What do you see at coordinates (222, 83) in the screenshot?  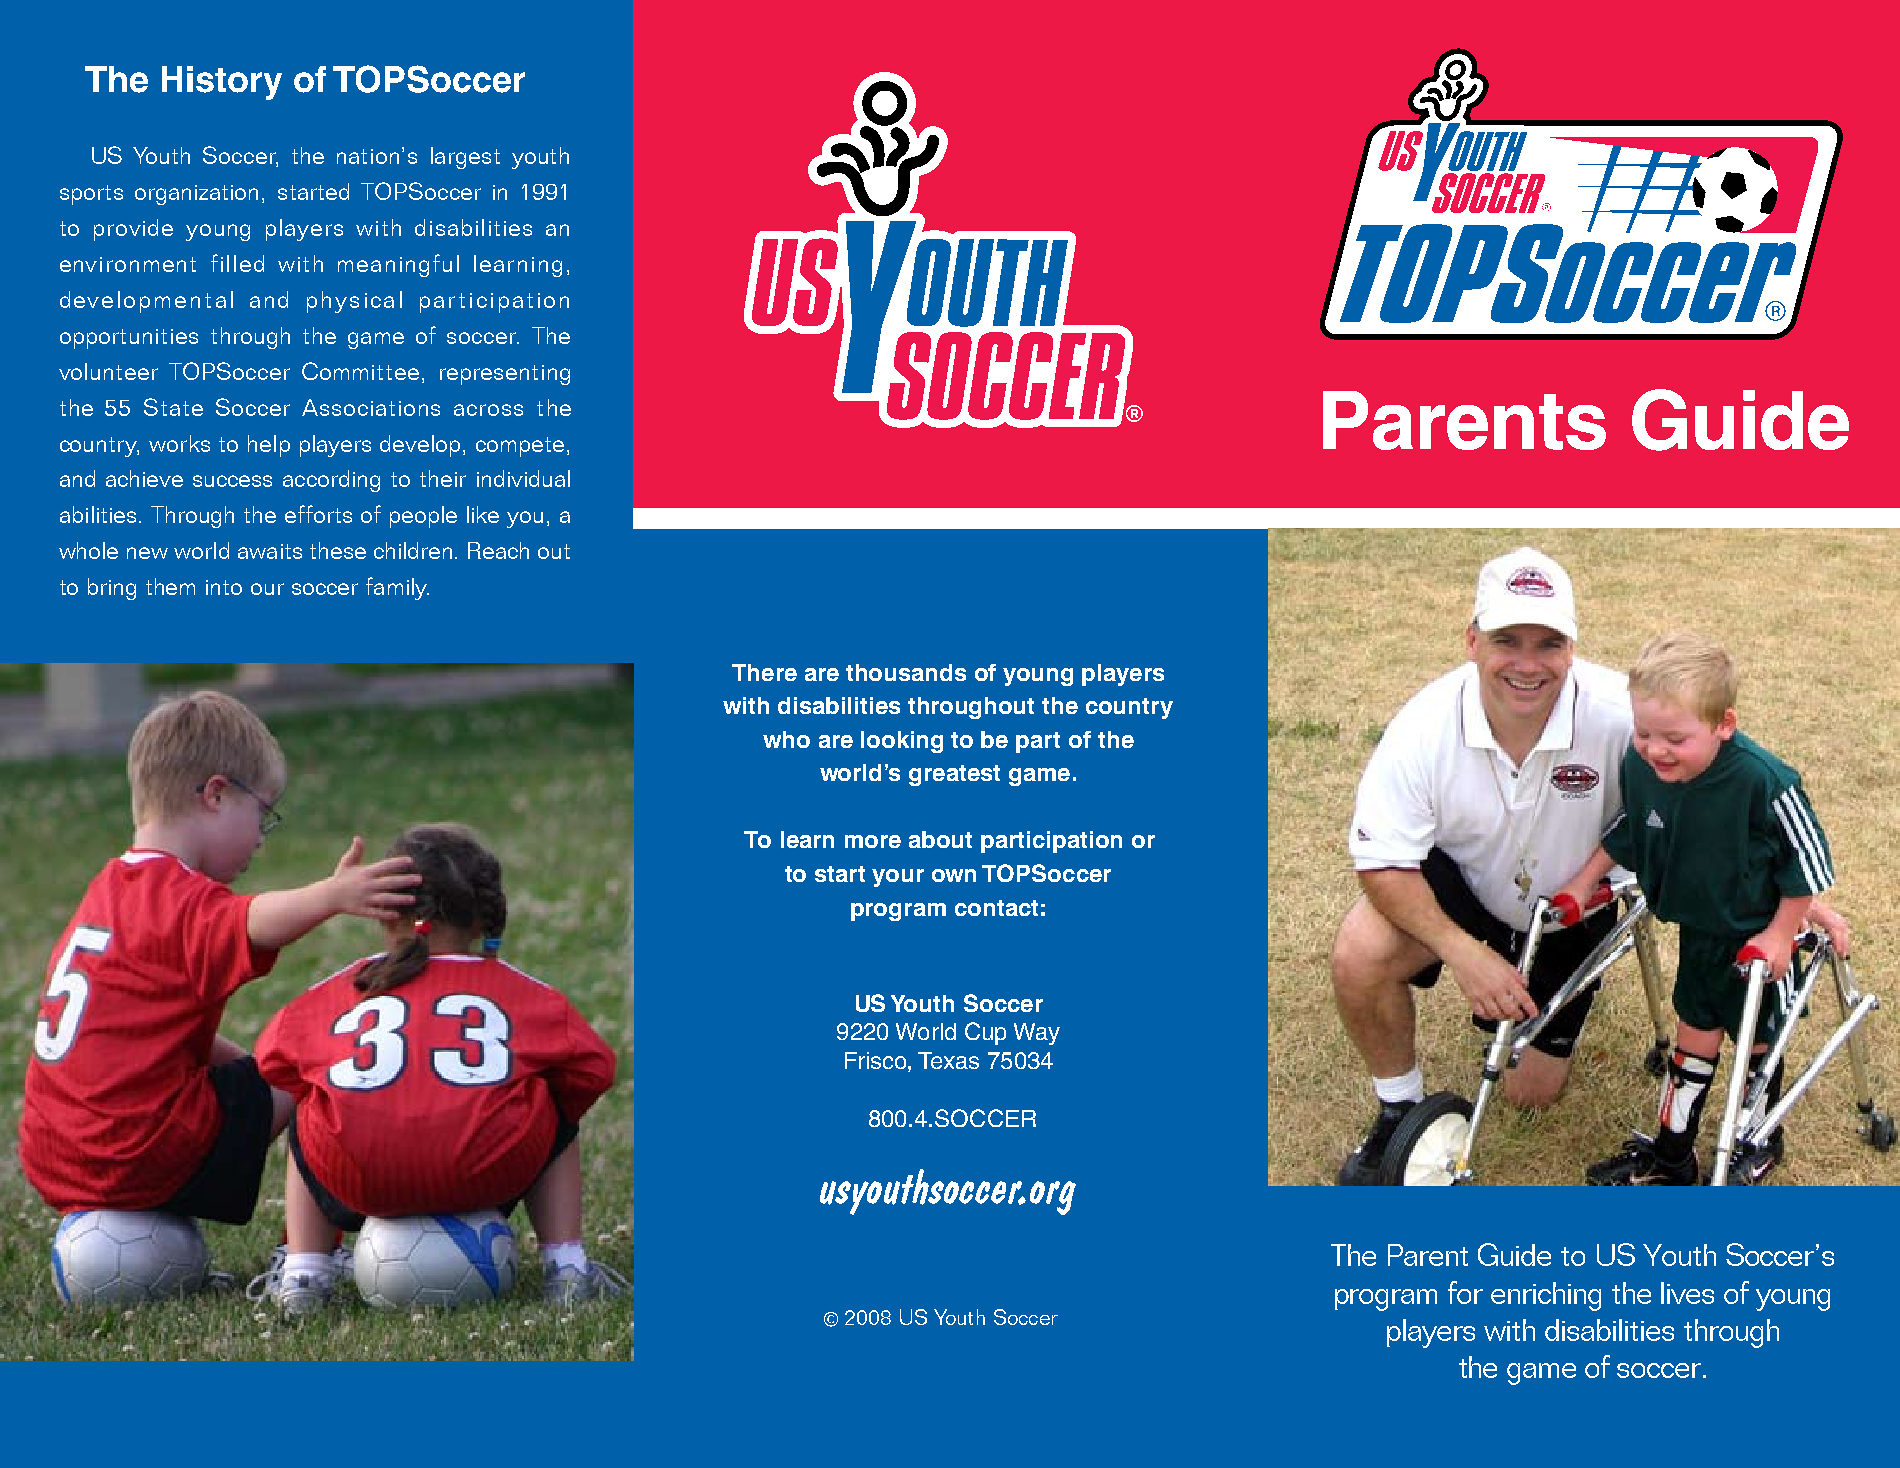 I see `History` at bounding box center [222, 83].
